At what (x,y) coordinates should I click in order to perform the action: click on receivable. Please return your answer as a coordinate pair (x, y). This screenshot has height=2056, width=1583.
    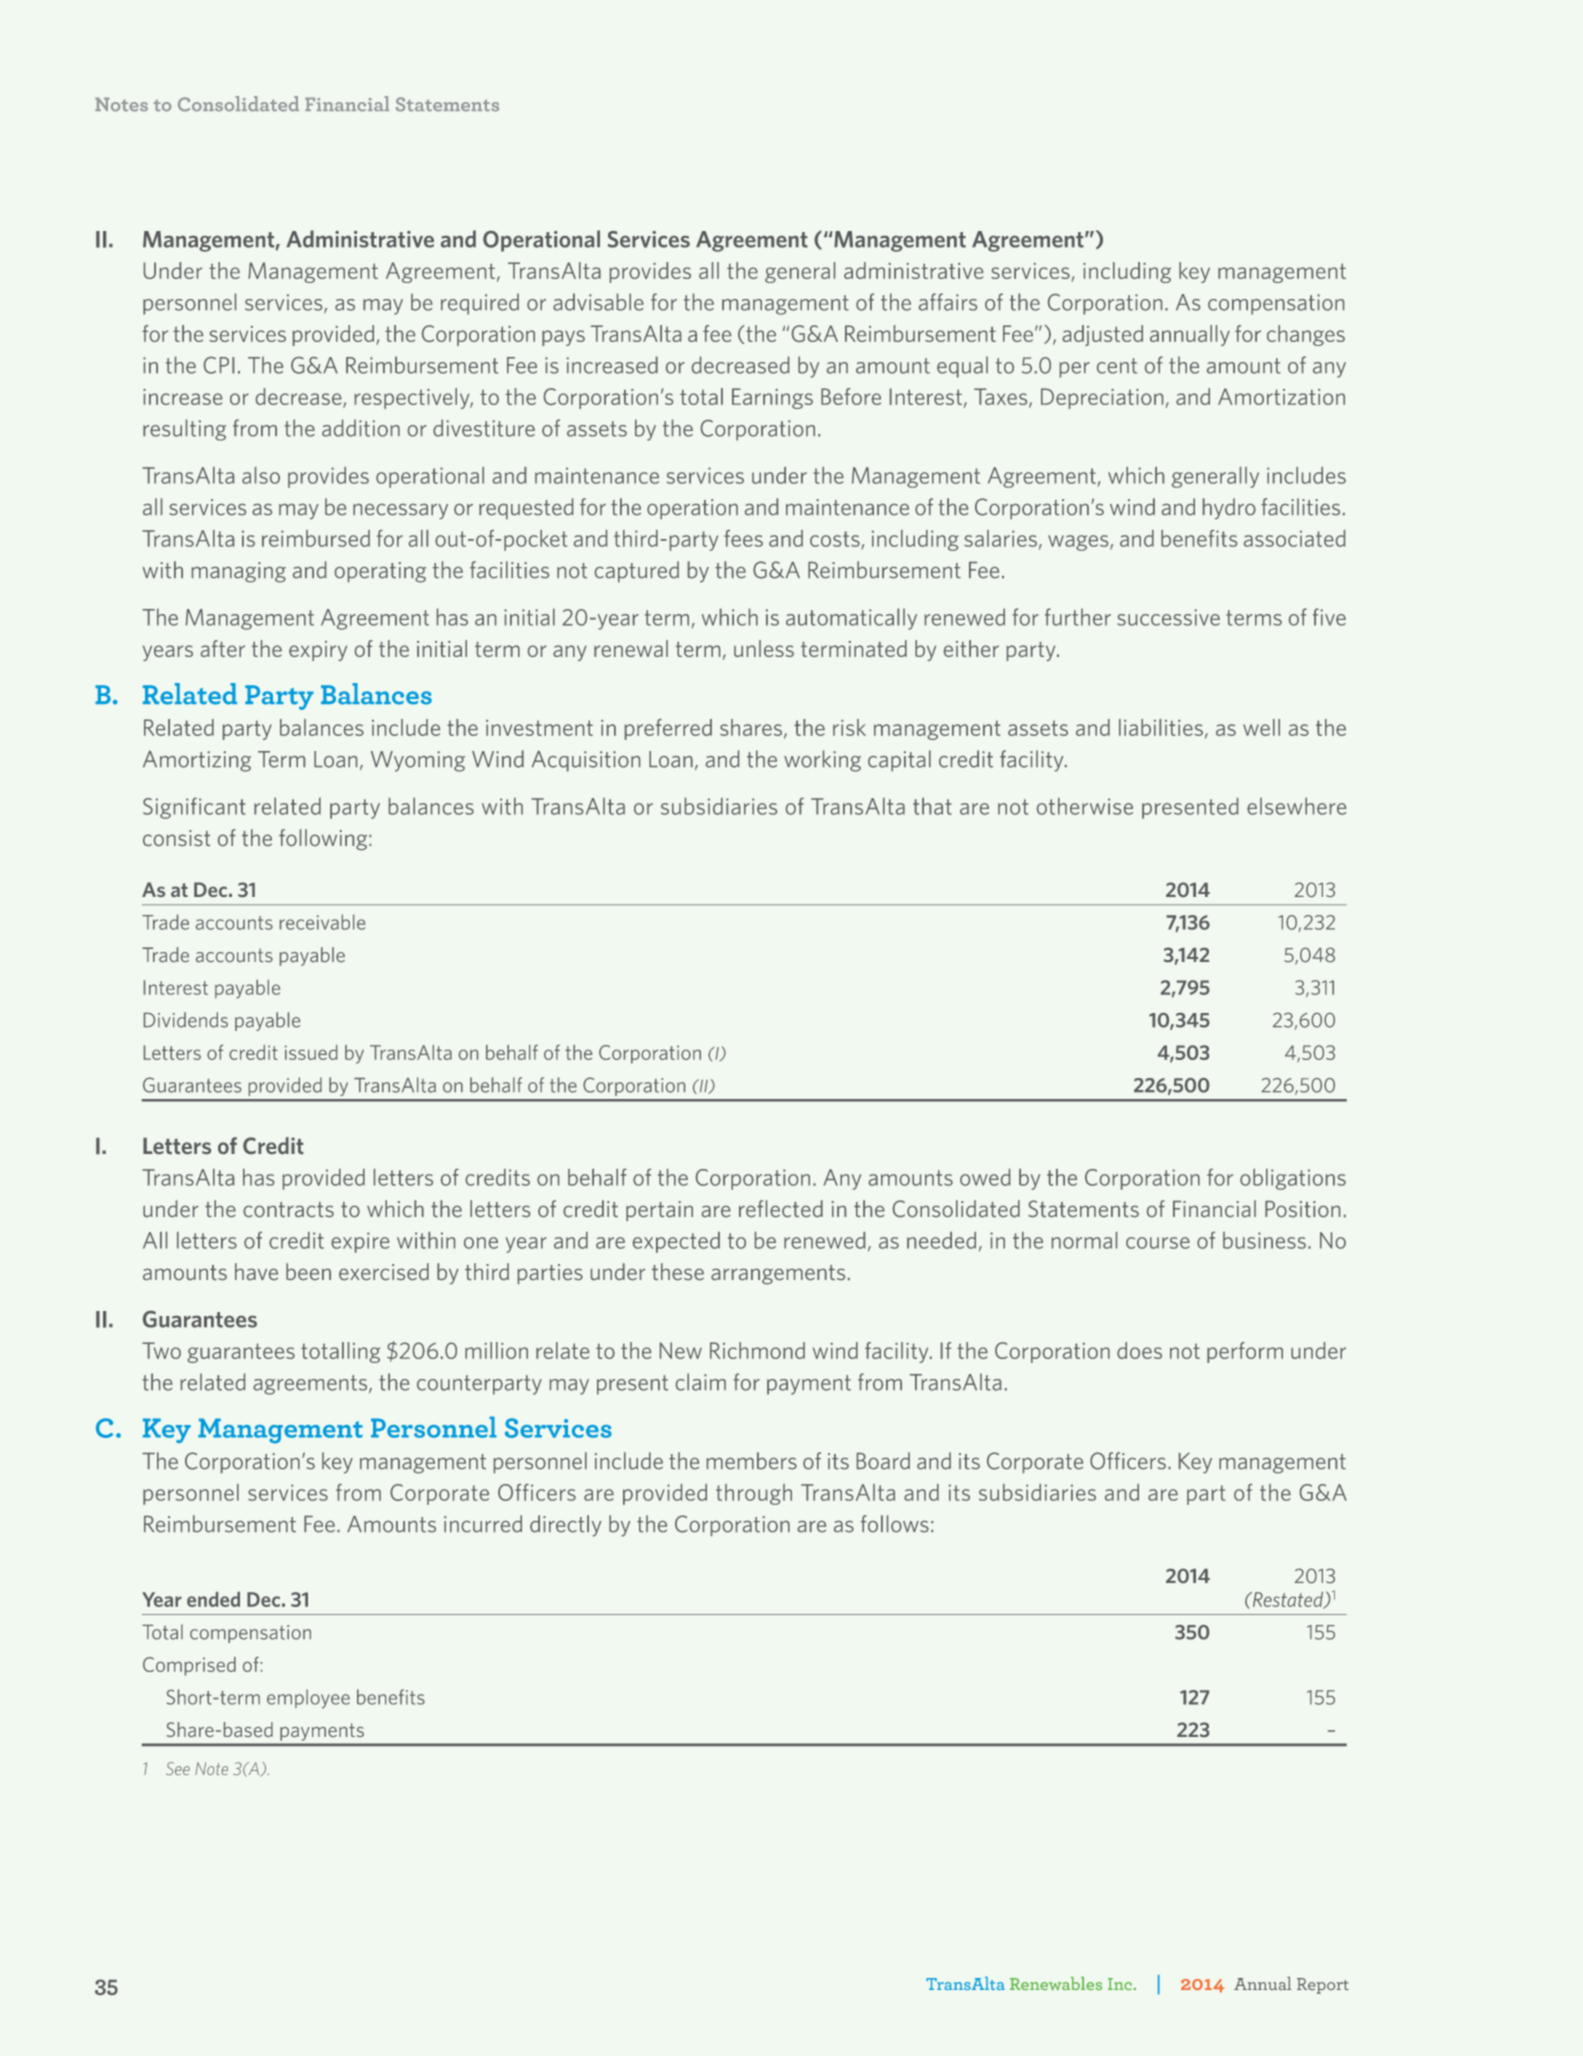
    Looking at the image, I should click on (322, 922).
